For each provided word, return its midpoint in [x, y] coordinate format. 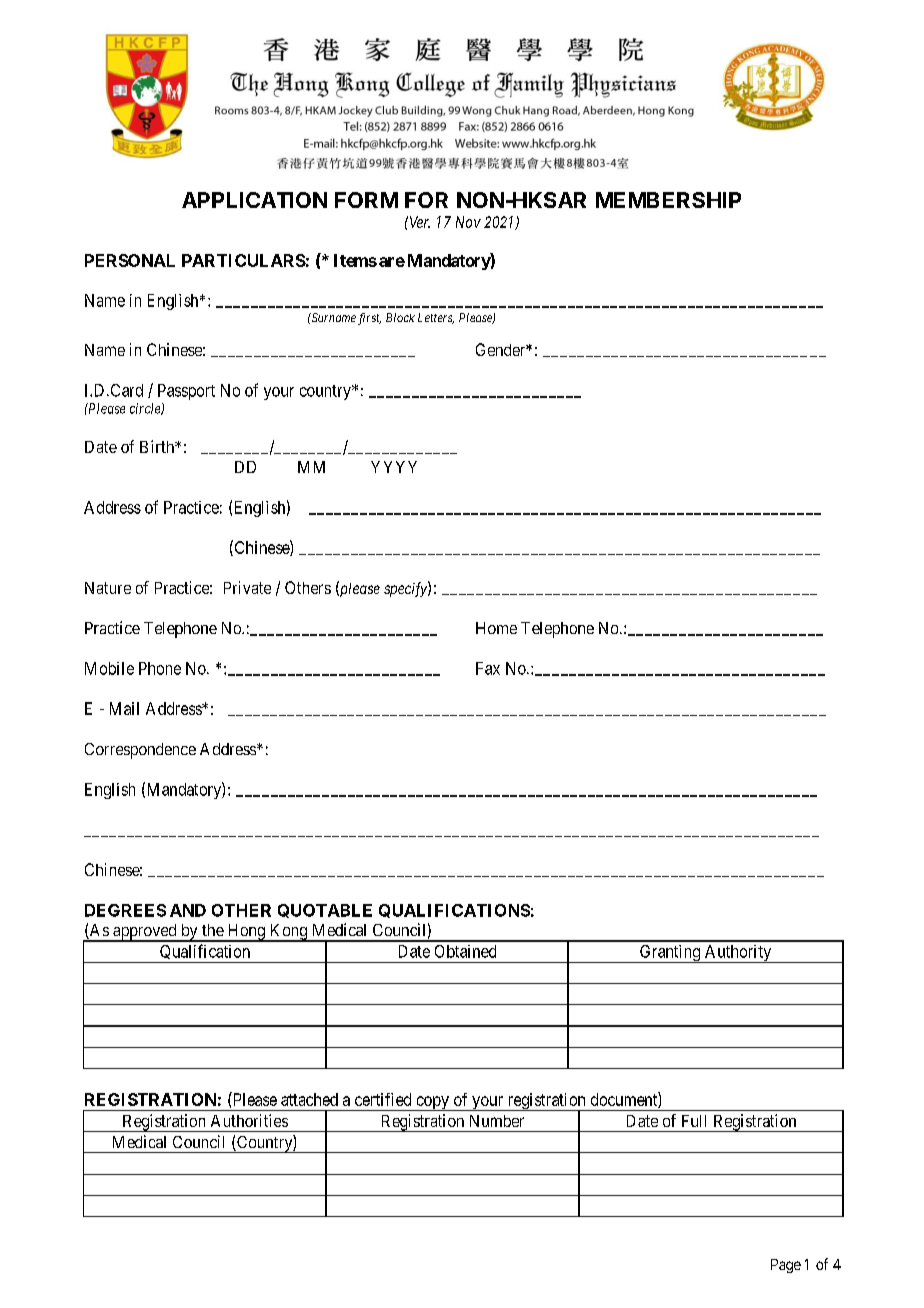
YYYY [394, 467]
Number [497, 1121]
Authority [738, 954]
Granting [670, 954]
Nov [468, 222]
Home [496, 628]
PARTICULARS [244, 260]
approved [145, 933]
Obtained [465, 951]
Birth [158, 446]
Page [786, 1266]
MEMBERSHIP [668, 200]
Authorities [249, 1120]
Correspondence [140, 751]
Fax [488, 668]
